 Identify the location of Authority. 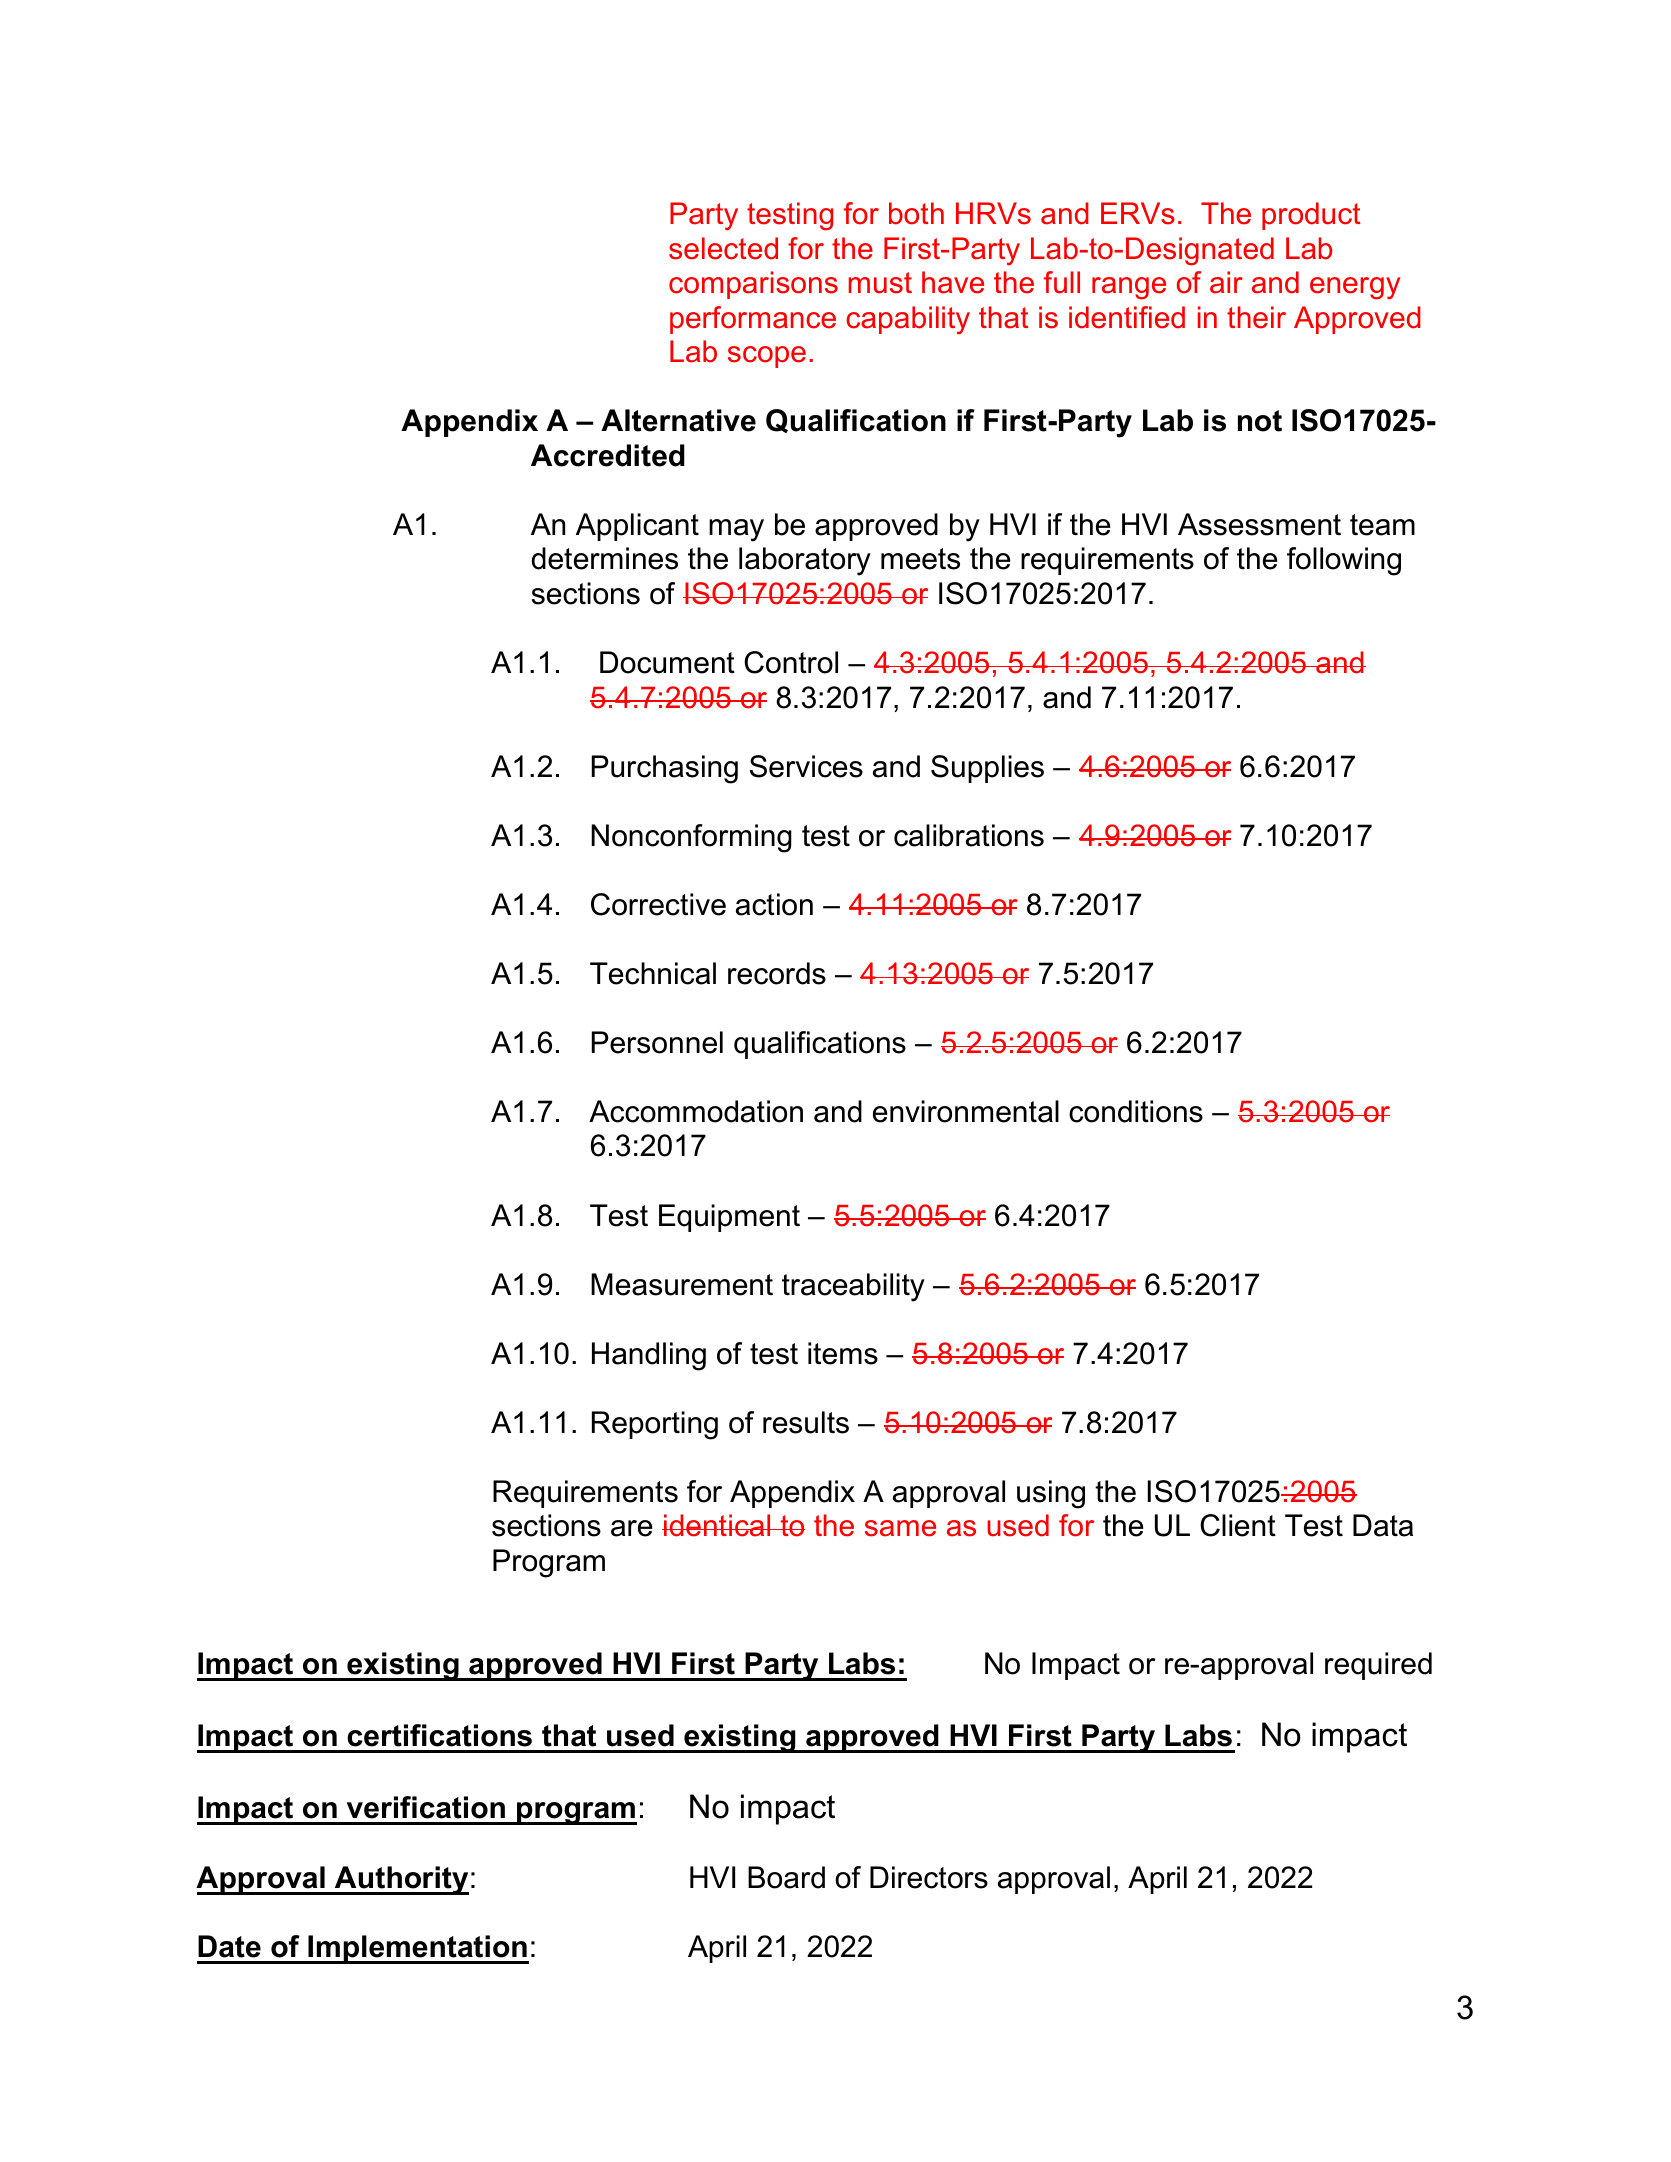
(401, 1880).
